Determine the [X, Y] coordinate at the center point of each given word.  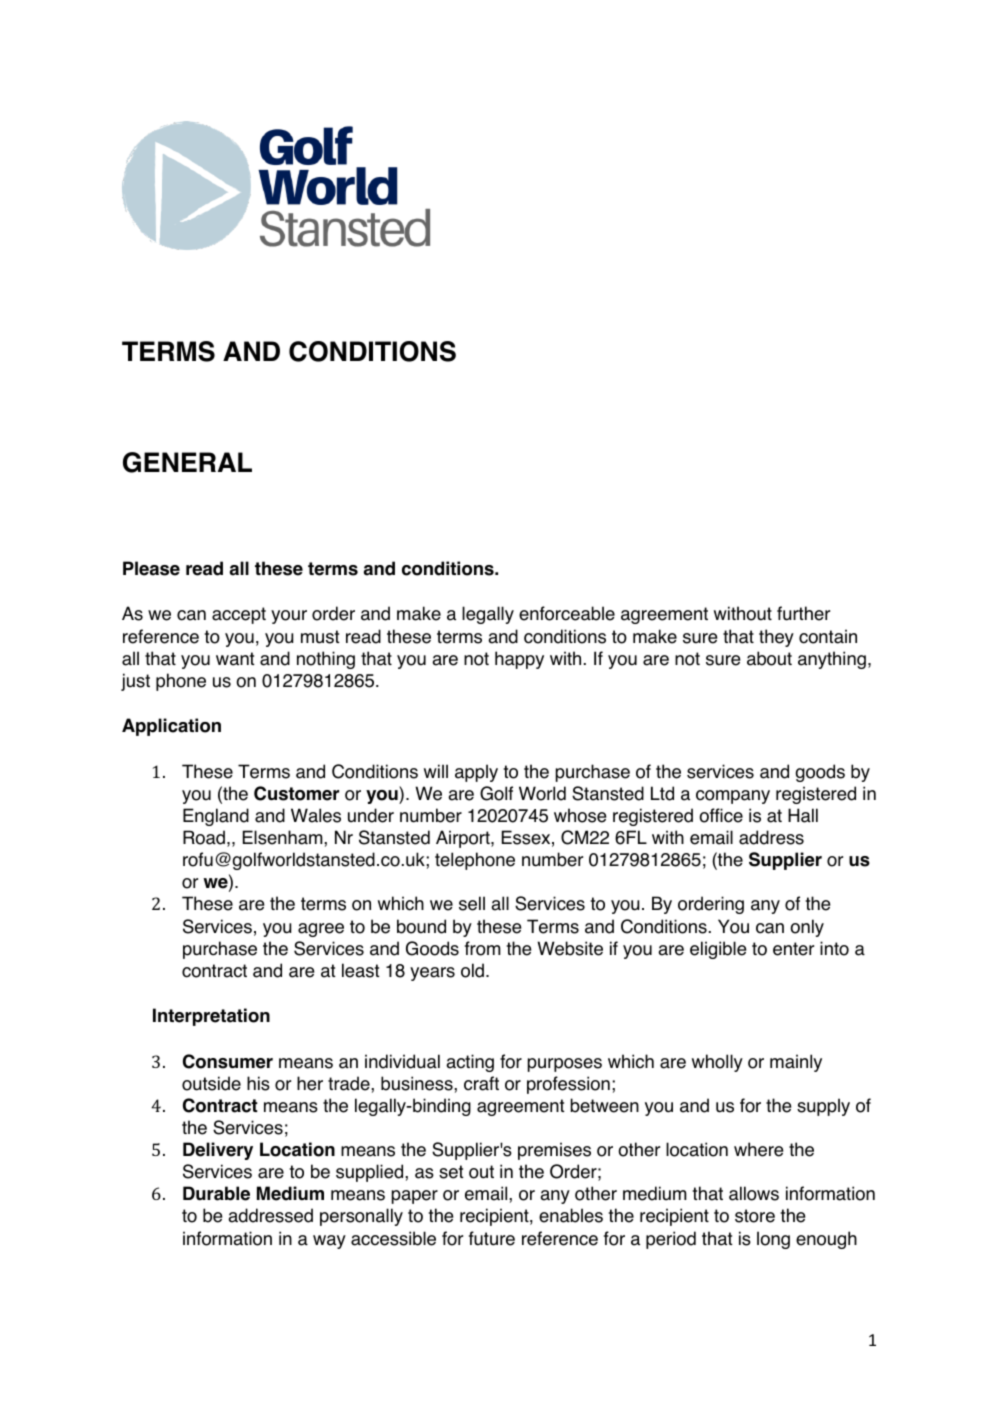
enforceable [567, 613]
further [803, 613]
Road [204, 837]
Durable [216, 1193]
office [721, 815]
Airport [464, 839]
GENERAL [187, 462]
